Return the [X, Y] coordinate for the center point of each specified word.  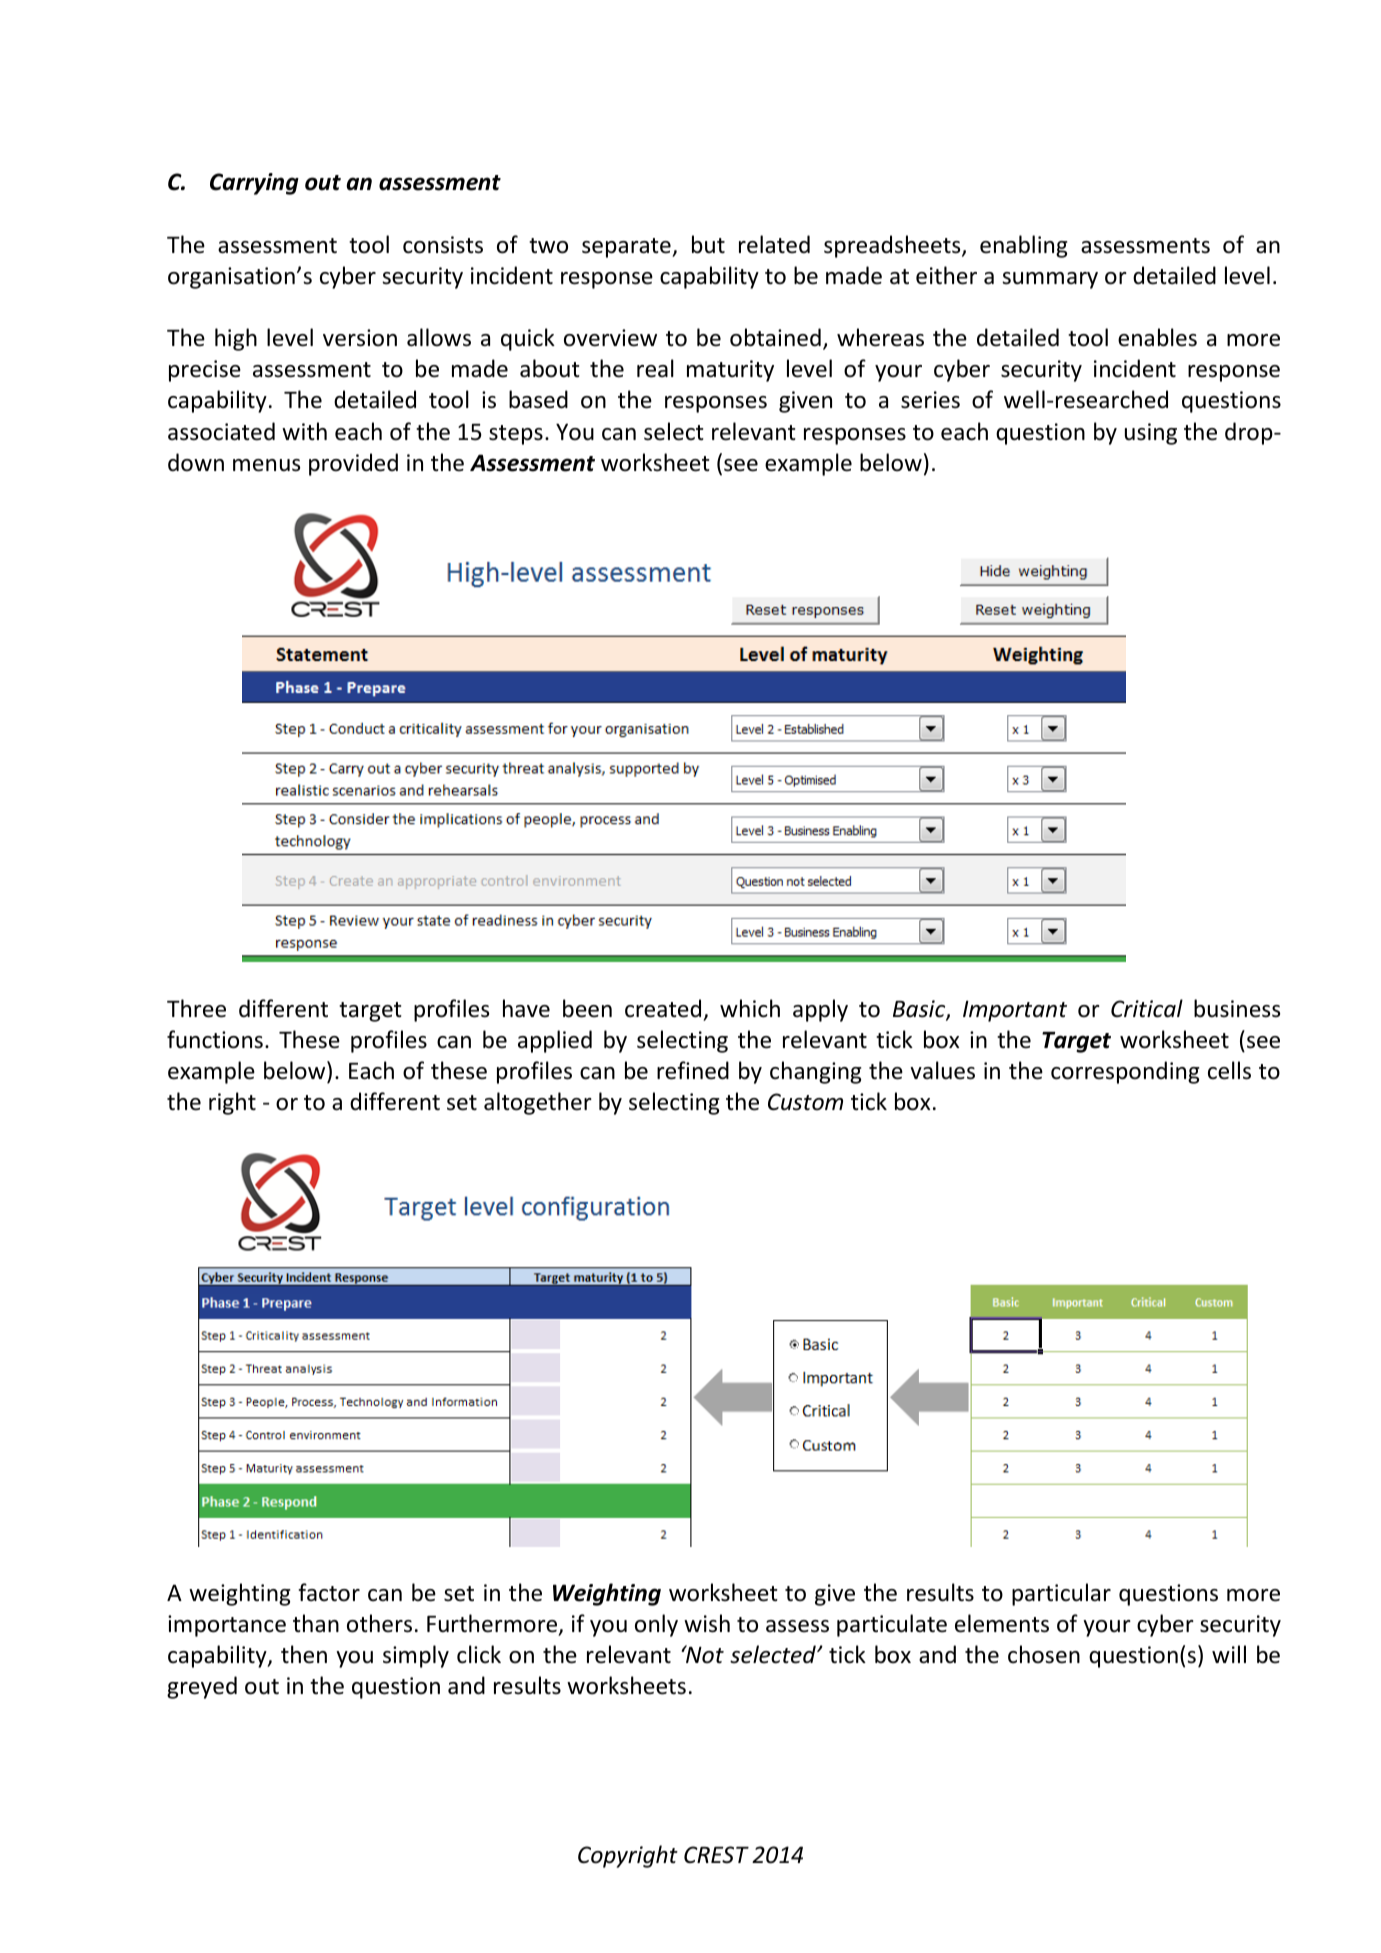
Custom [805, 1102]
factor [329, 1592]
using [1151, 434]
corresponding [1125, 1072]
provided [353, 464]
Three [196, 1008]
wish [707, 1623]
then [304, 1654]
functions [215, 1039]
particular [1061, 1594]
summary [1050, 280]
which [750, 1008]
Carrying [254, 184]
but [708, 244]
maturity [730, 371]
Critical [1147, 1008]
